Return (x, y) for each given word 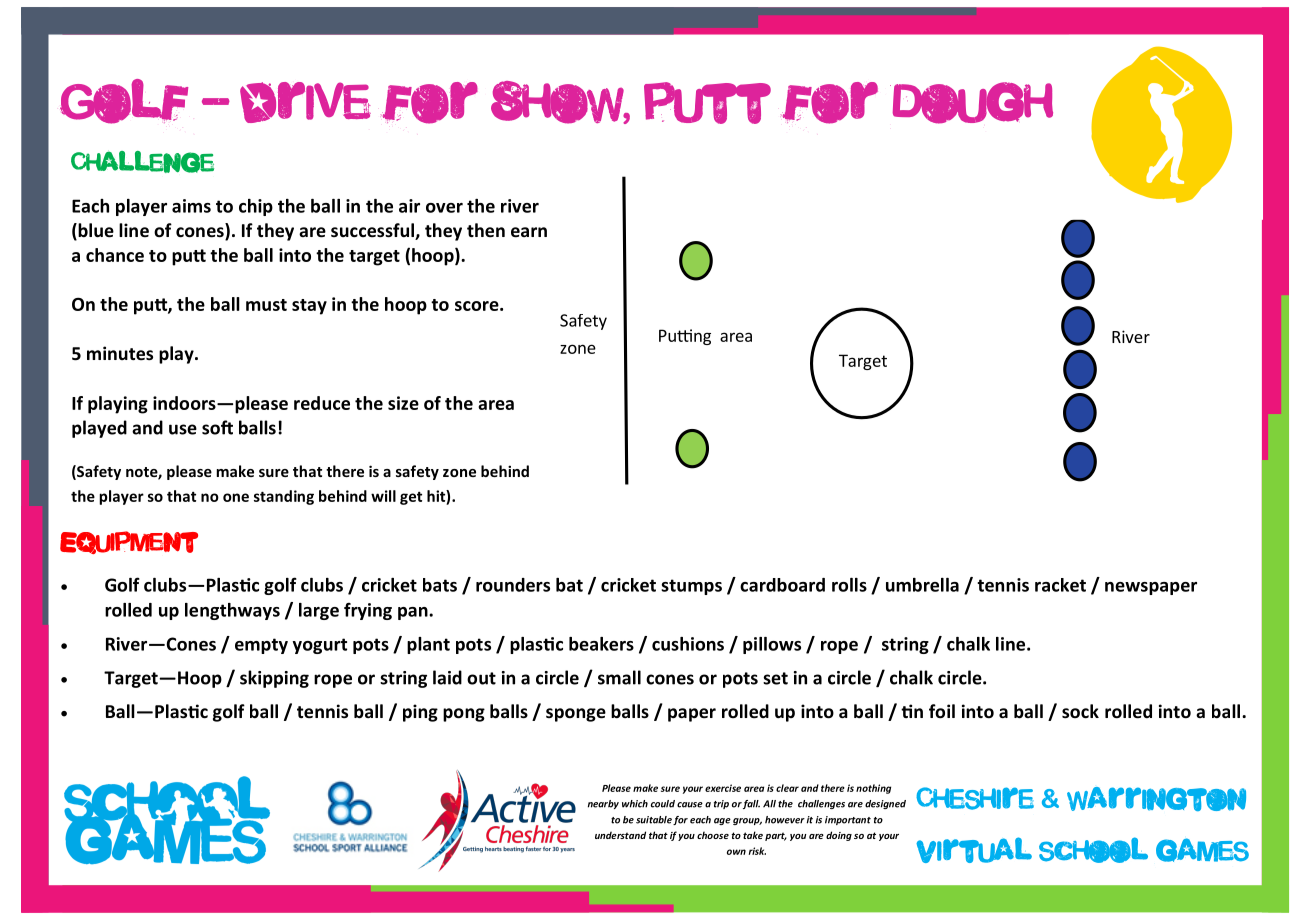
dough (971, 103)
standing (284, 497)
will (383, 496)
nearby (603, 804)
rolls (849, 585)
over (444, 208)
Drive (305, 102)
